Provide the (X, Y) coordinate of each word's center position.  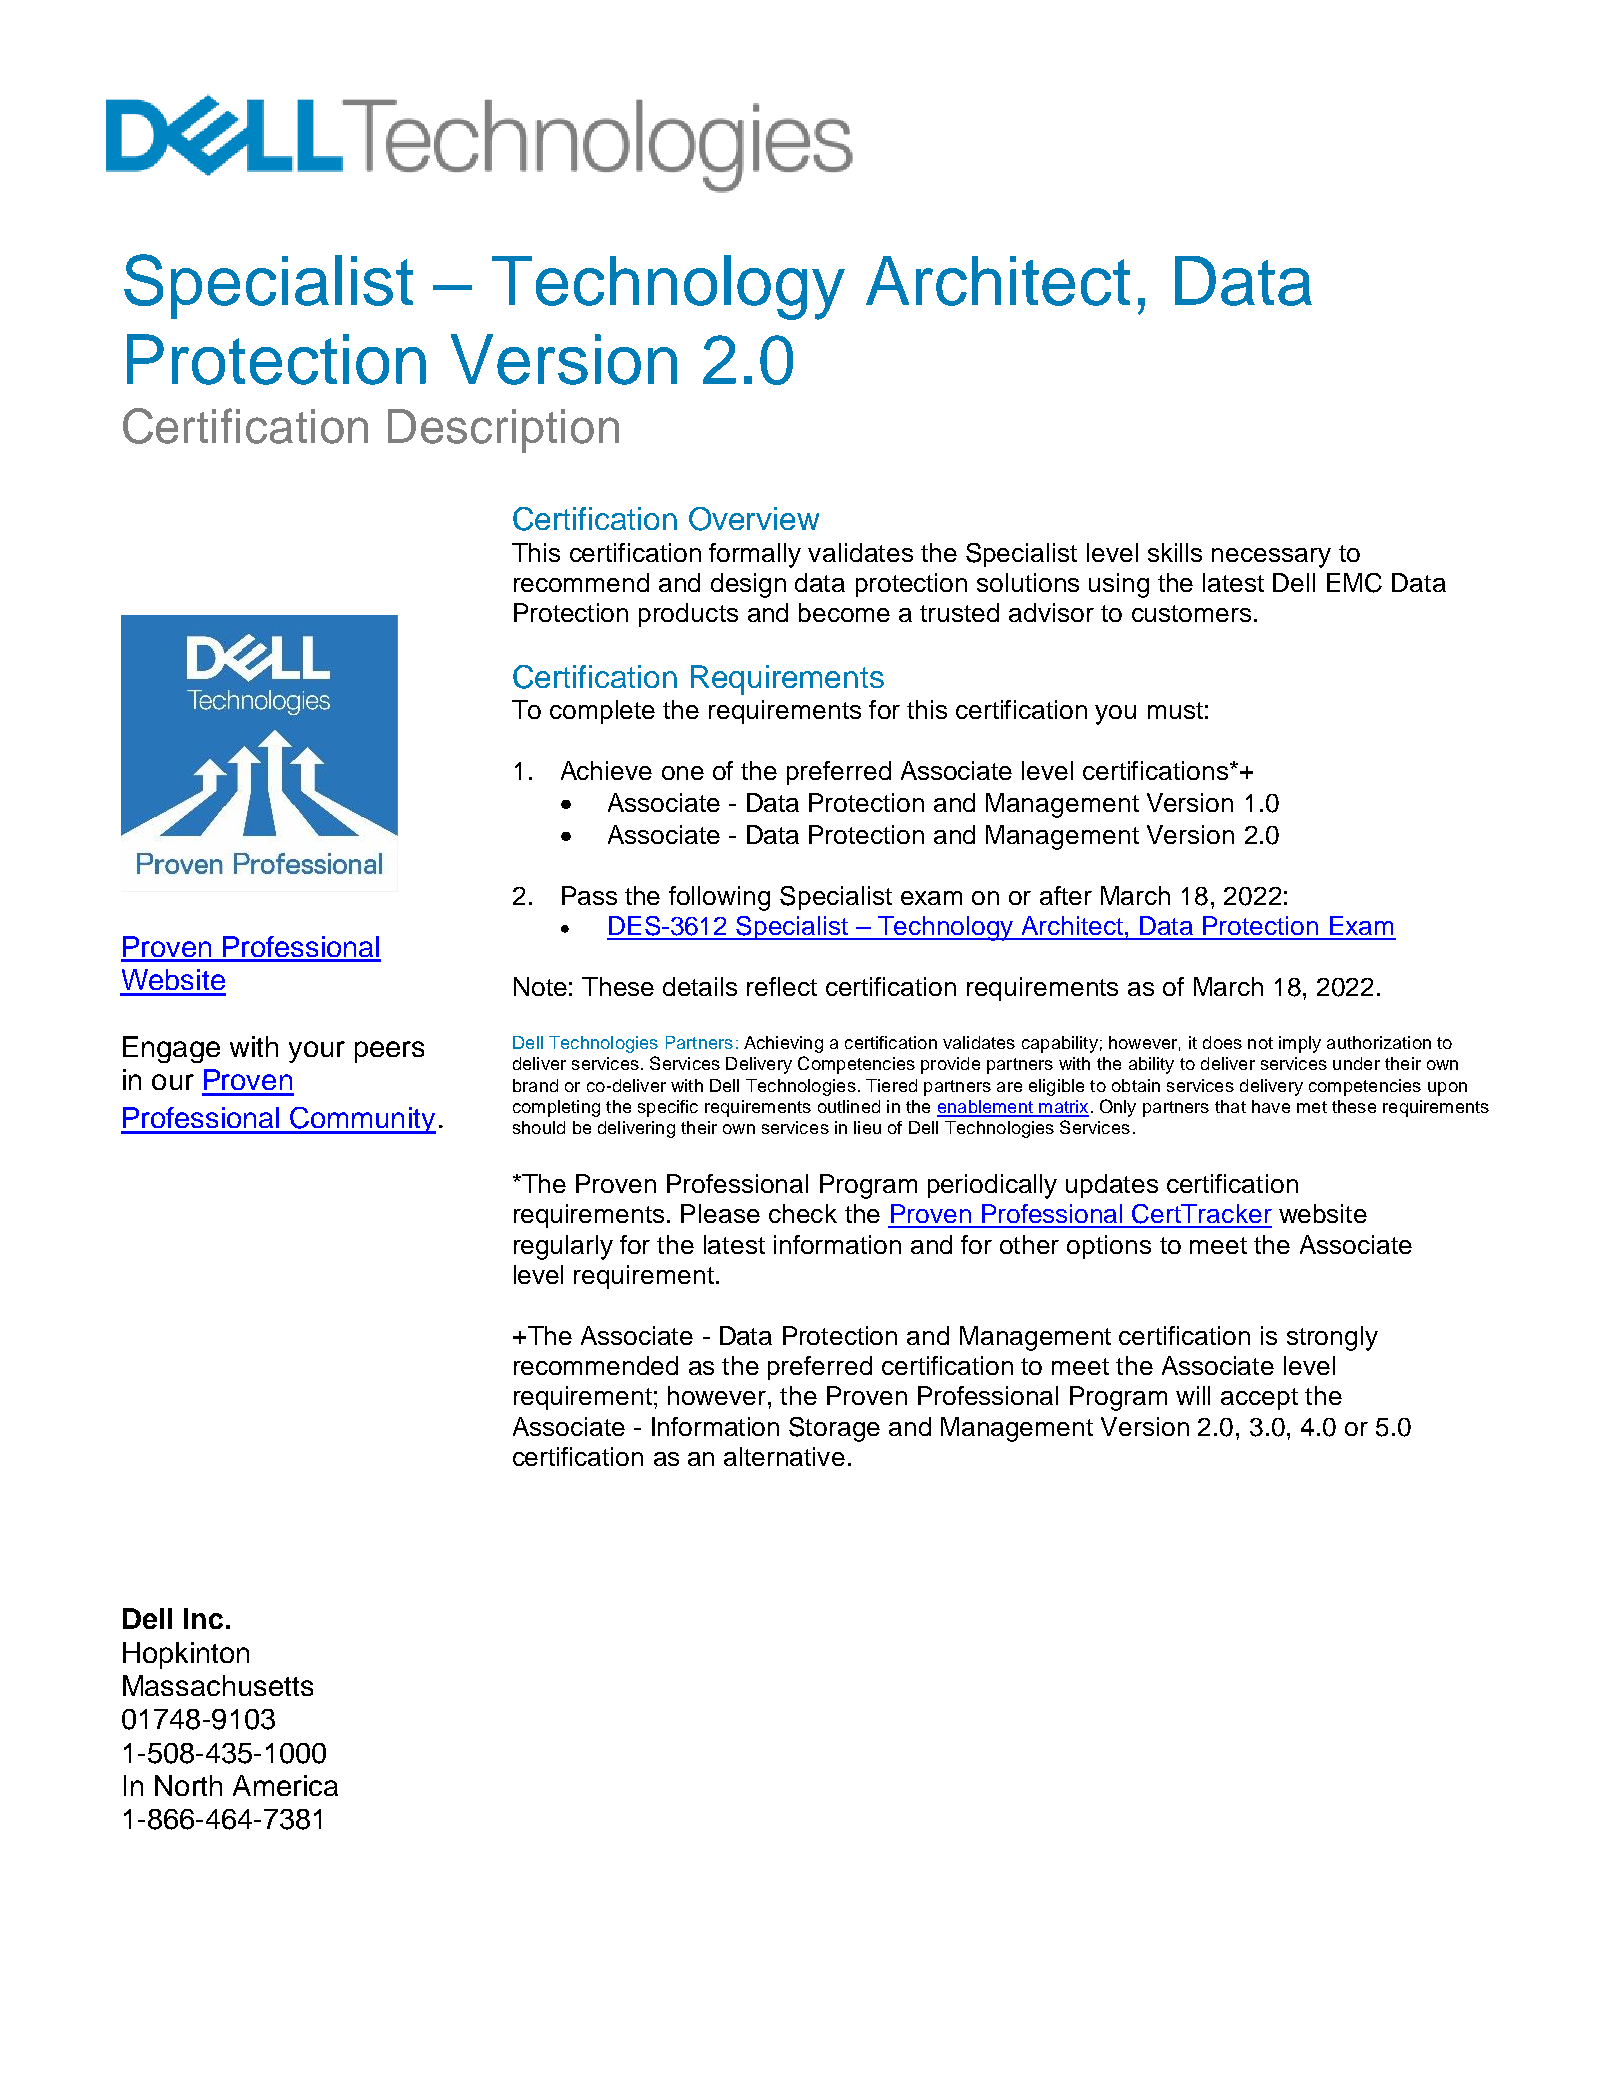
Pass (589, 895)
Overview (754, 519)
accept (1259, 1399)
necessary (1271, 558)
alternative (784, 1456)
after (1066, 895)
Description (503, 431)
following (719, 898)
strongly (1332, 1338)
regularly (563, 1247)
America (285, 1785)
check (803, 1213)
